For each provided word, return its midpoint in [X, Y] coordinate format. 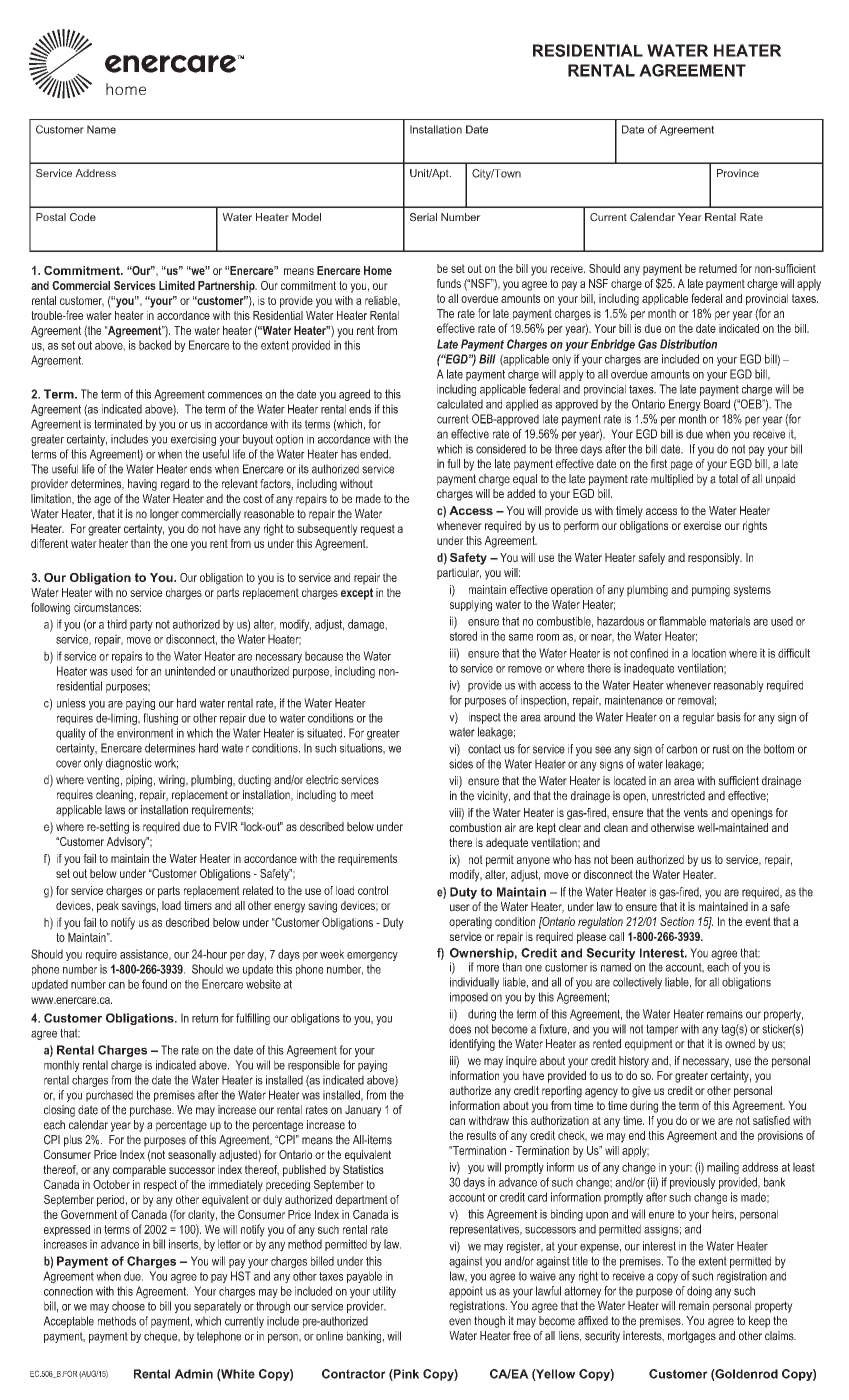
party [141, 625]
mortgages [692, 1337]
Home [378, 270]
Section [677, 921]
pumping [711, 591]
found [154, 984]
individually [474, 983]
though [489, 1322]
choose [128, 1306]
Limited [177, 285]
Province [738, 173]
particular [459, 574]
